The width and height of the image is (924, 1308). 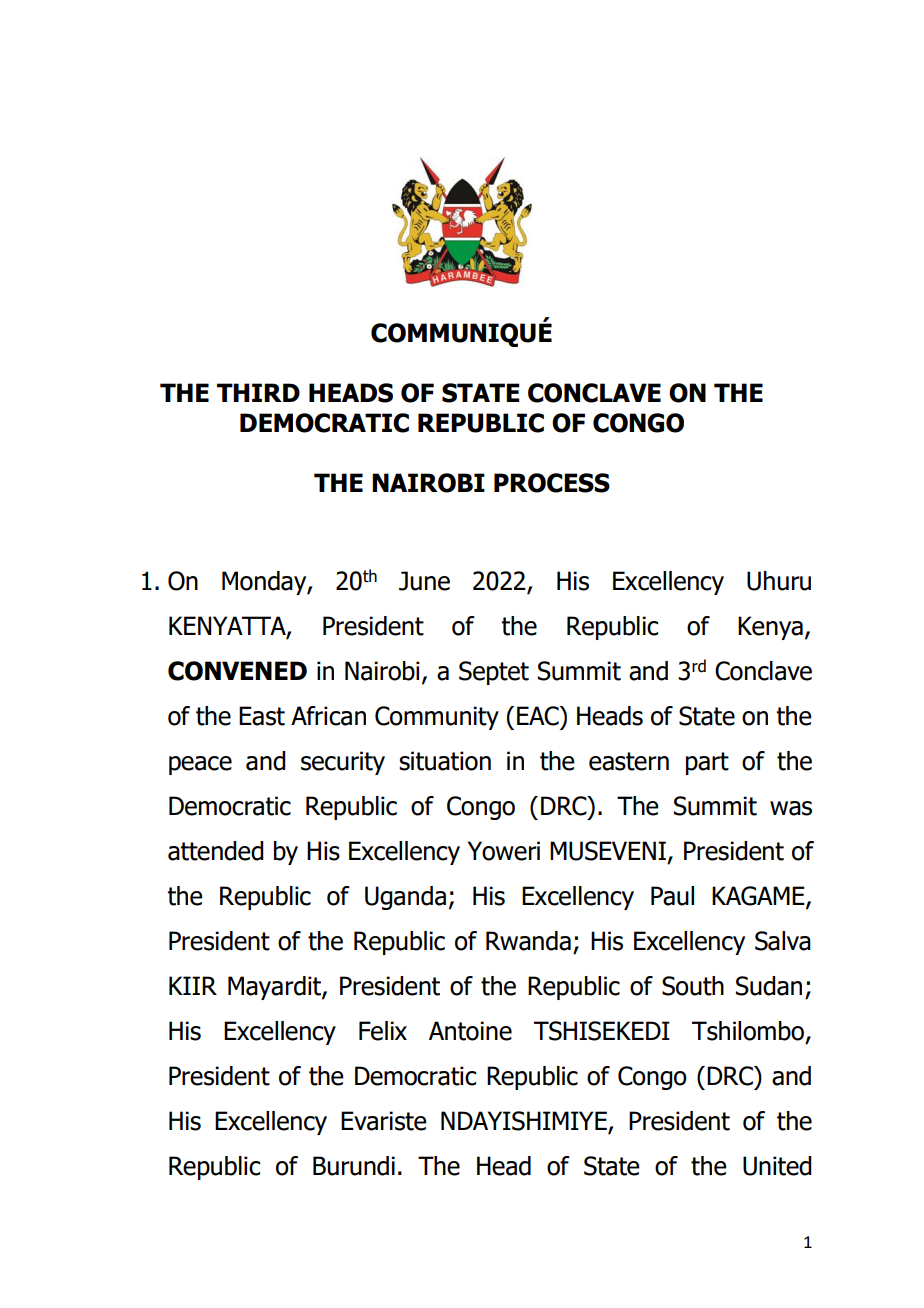 I want to click on June, so click(x=424, y=581).
